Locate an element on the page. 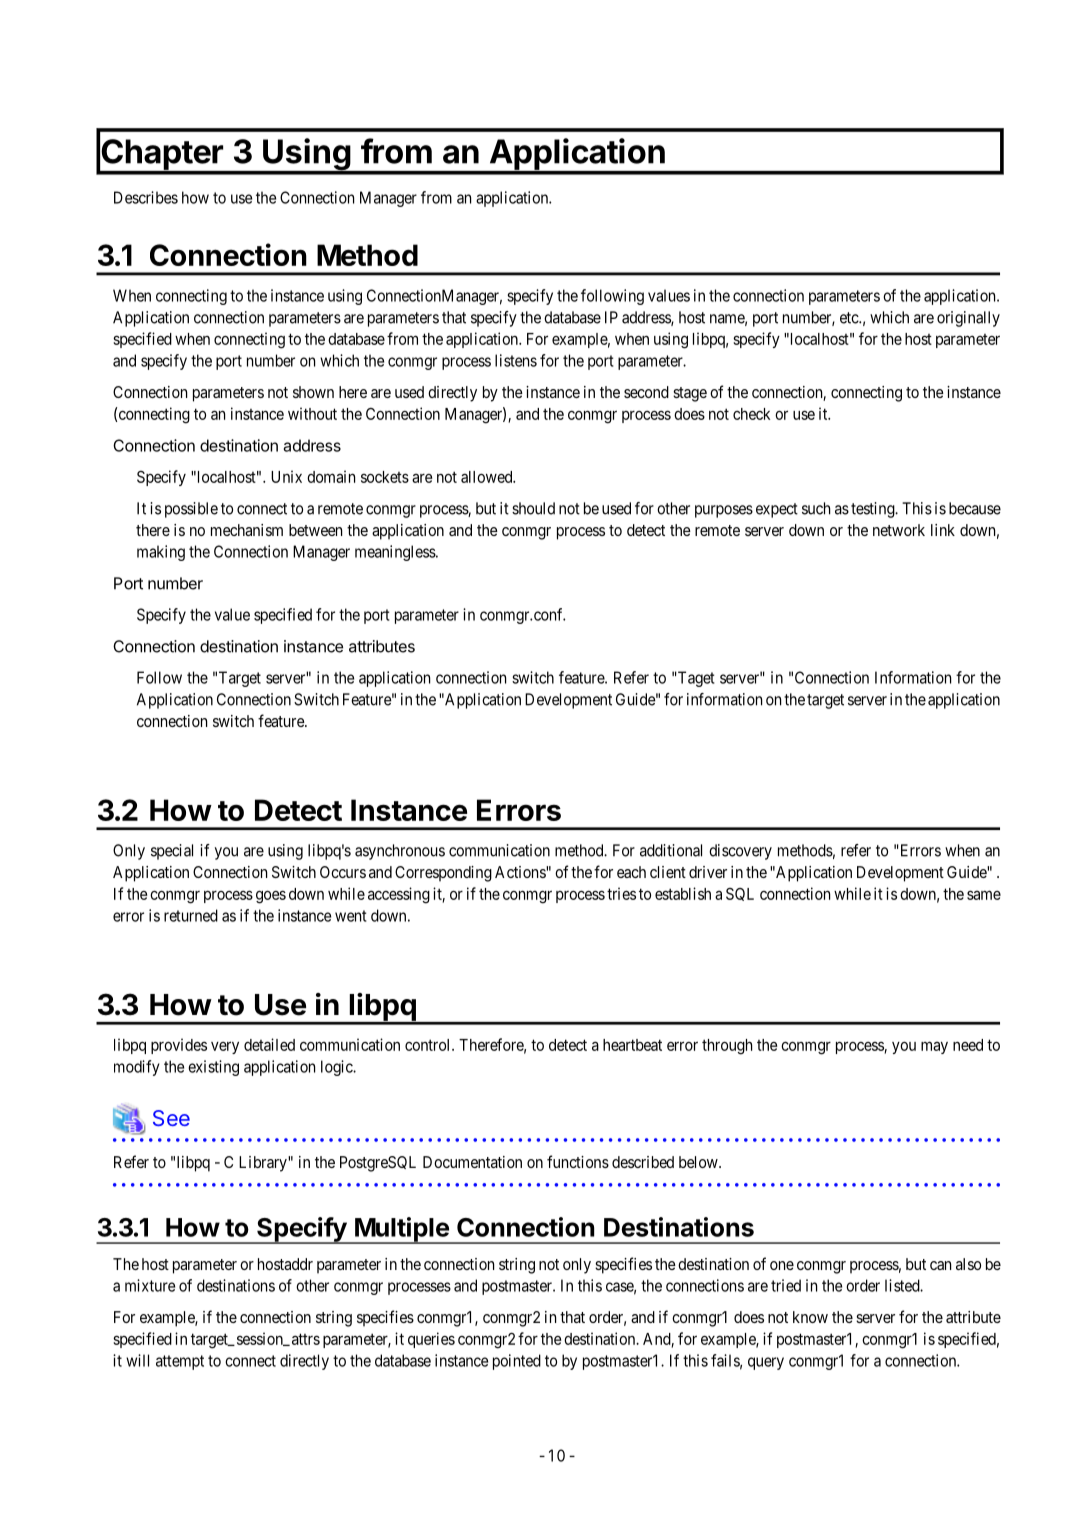 Image resolution: width=1077 pixels, height=1523 pixels. etc is located at coordinates (850, 318).
